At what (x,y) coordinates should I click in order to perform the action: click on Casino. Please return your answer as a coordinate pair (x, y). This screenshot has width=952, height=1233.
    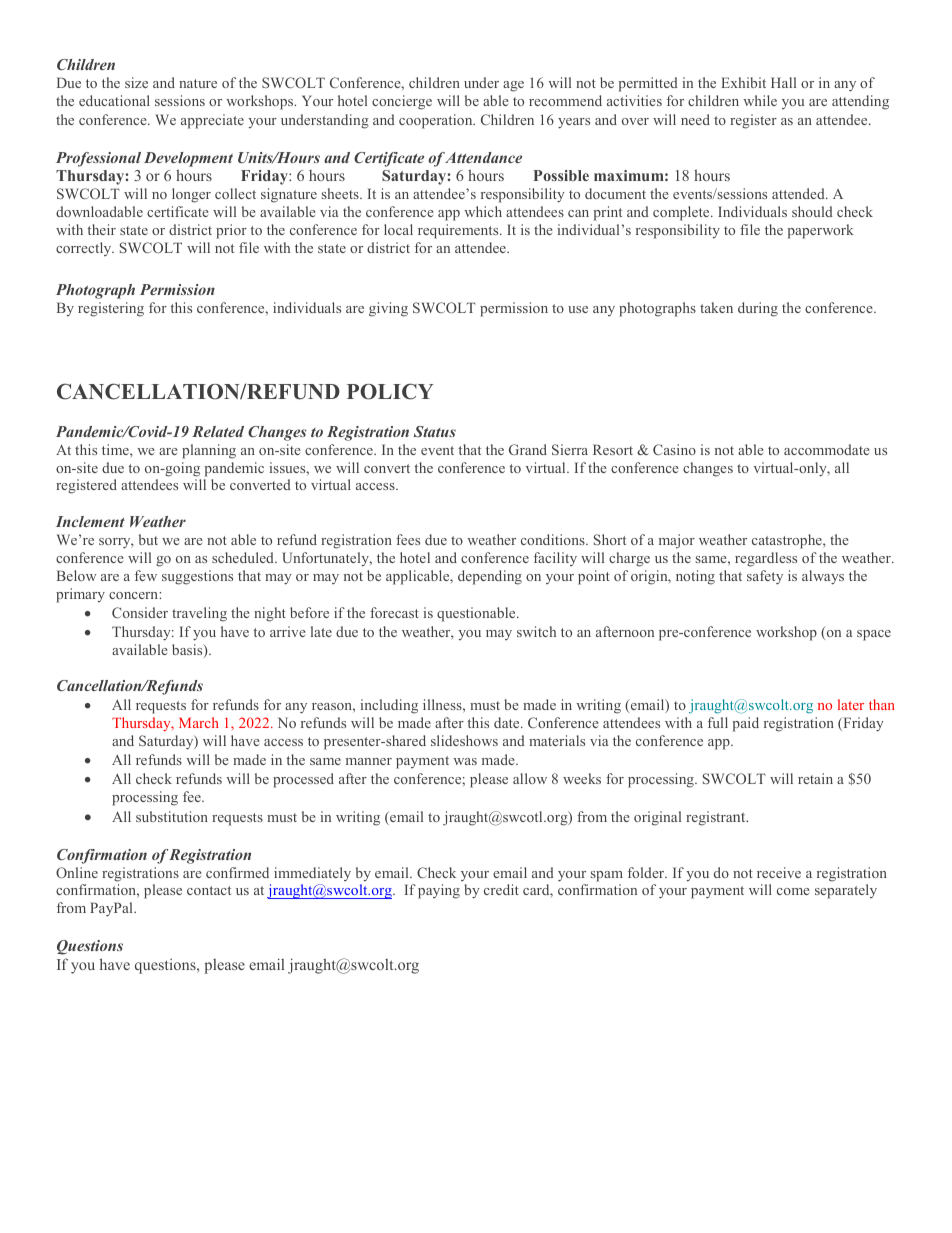
    Looking at the image, I should click on (674, 449).
